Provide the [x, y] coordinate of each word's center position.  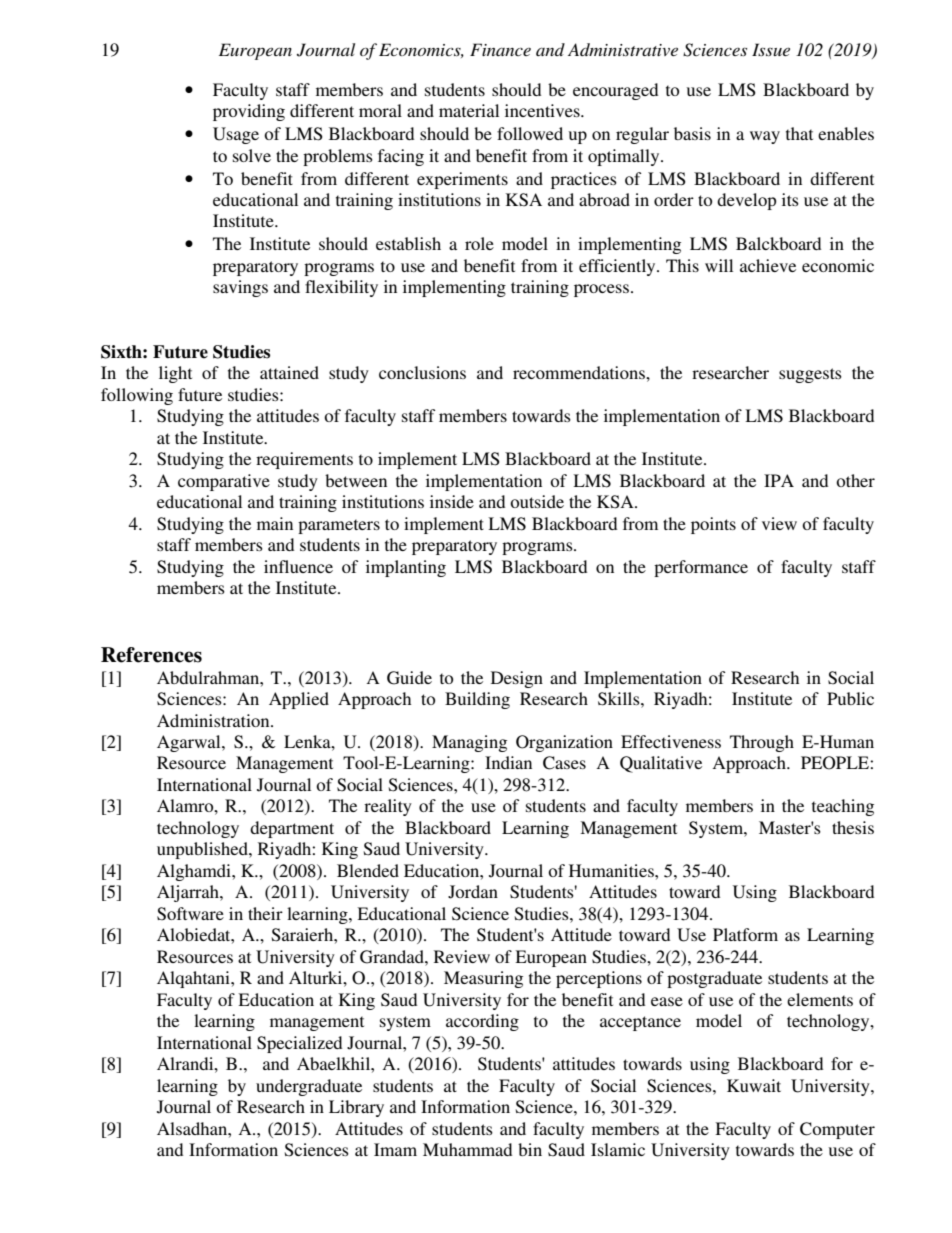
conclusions [422, 372]
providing [249, 112]
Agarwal [190, 743]
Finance [500, 49]
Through [762, 743]
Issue [771, 49]
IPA [779, 480]
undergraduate [309, 1087]
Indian [508, 762]
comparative [224, 482]
